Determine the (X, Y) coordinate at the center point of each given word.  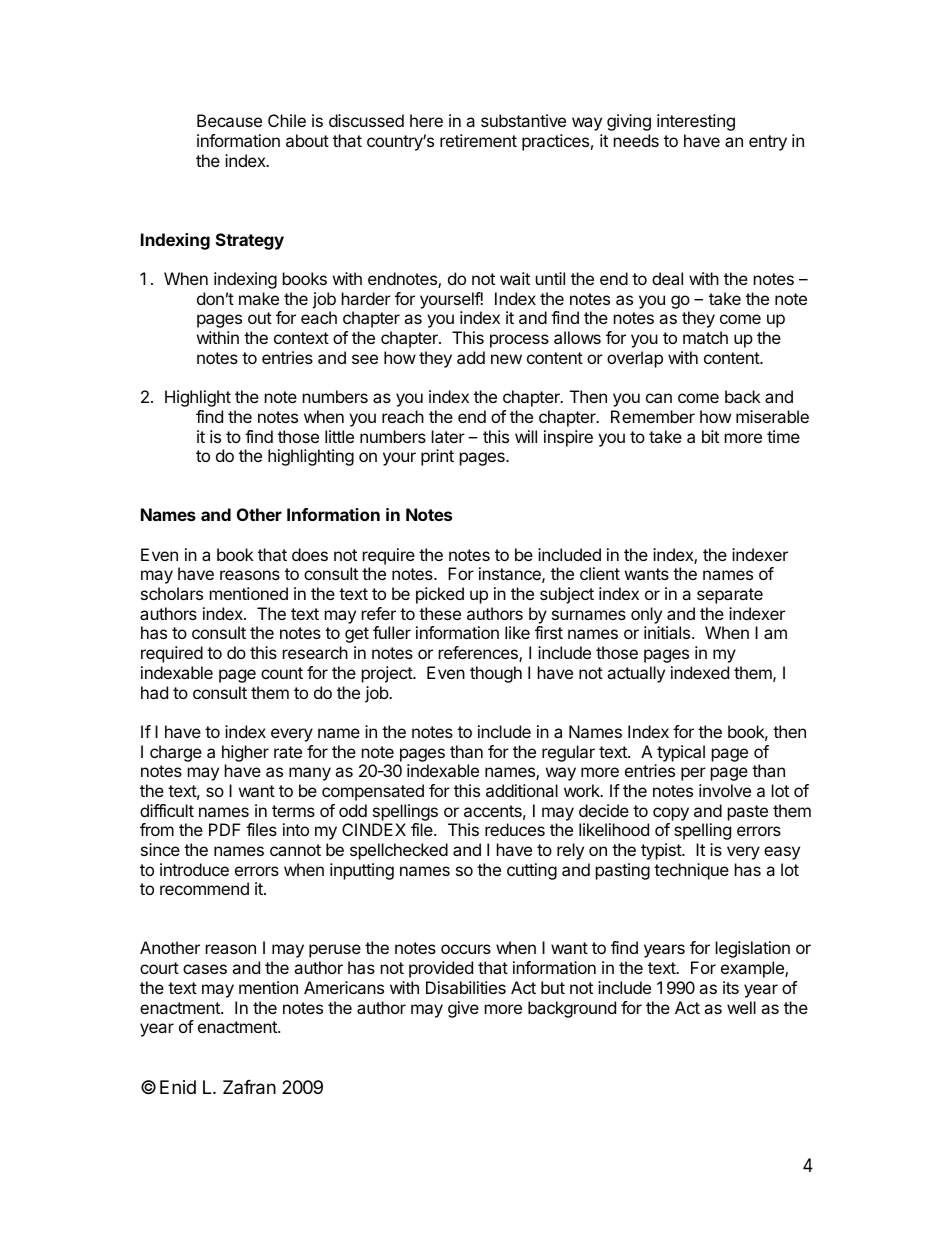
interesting (696, 122)
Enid (178, 1087)
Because (229, 120)
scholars (172, 593)
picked (440, 595)
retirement (478, 140)
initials (668, 632)
